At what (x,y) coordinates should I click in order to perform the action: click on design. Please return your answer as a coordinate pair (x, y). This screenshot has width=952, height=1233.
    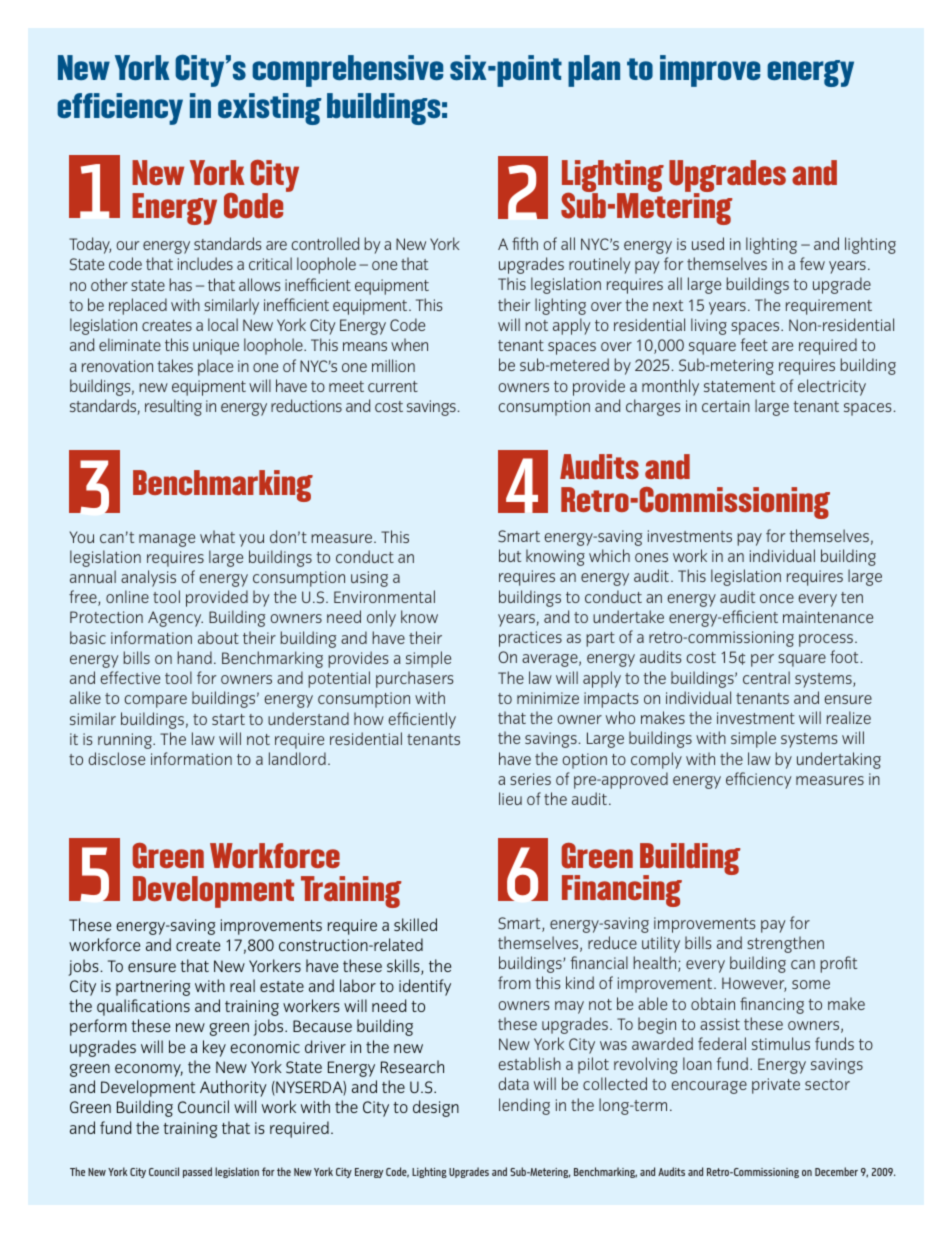
    Looking at the image, I should click on (436, 1108).
